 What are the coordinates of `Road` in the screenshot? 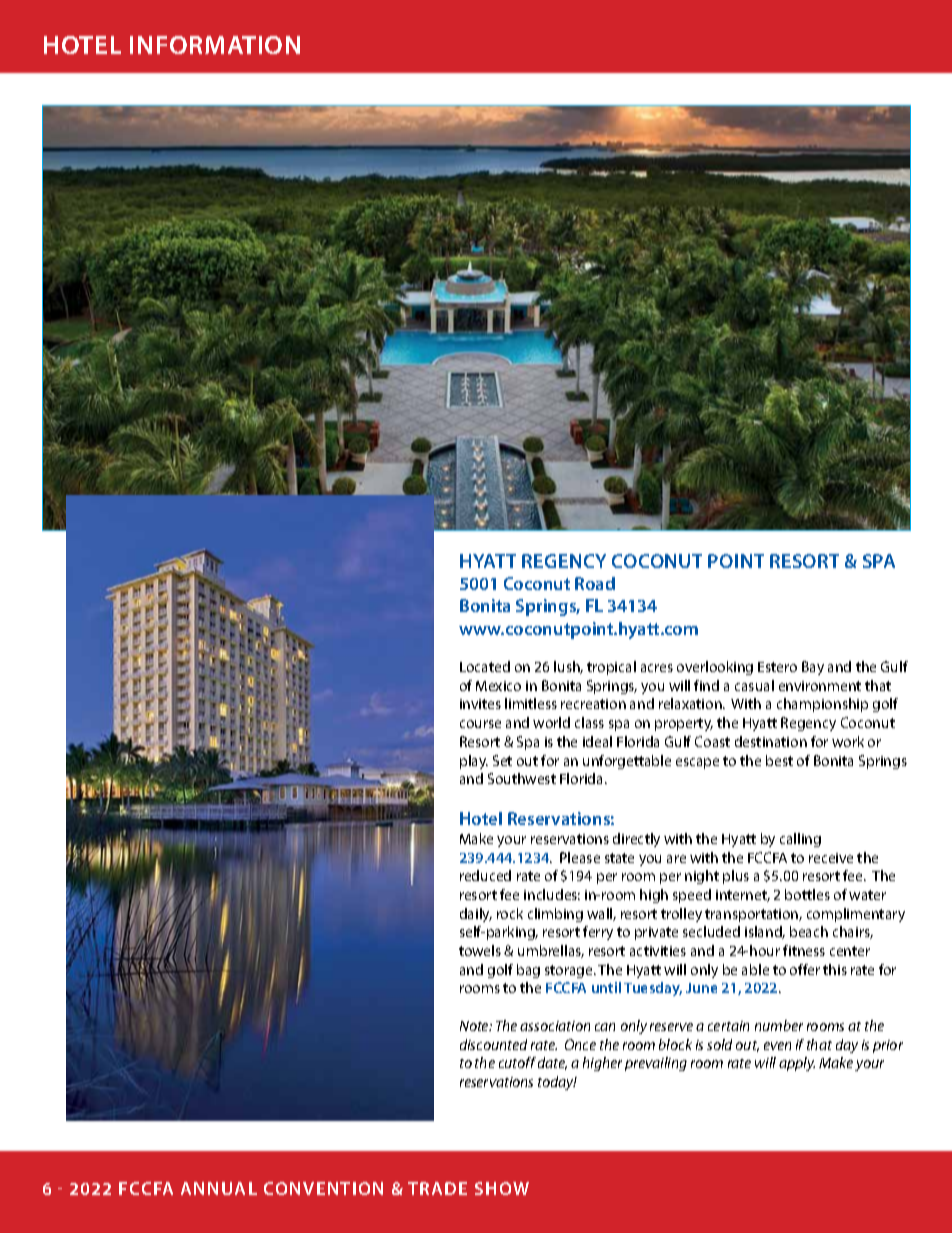 It's located at (595, 583).
